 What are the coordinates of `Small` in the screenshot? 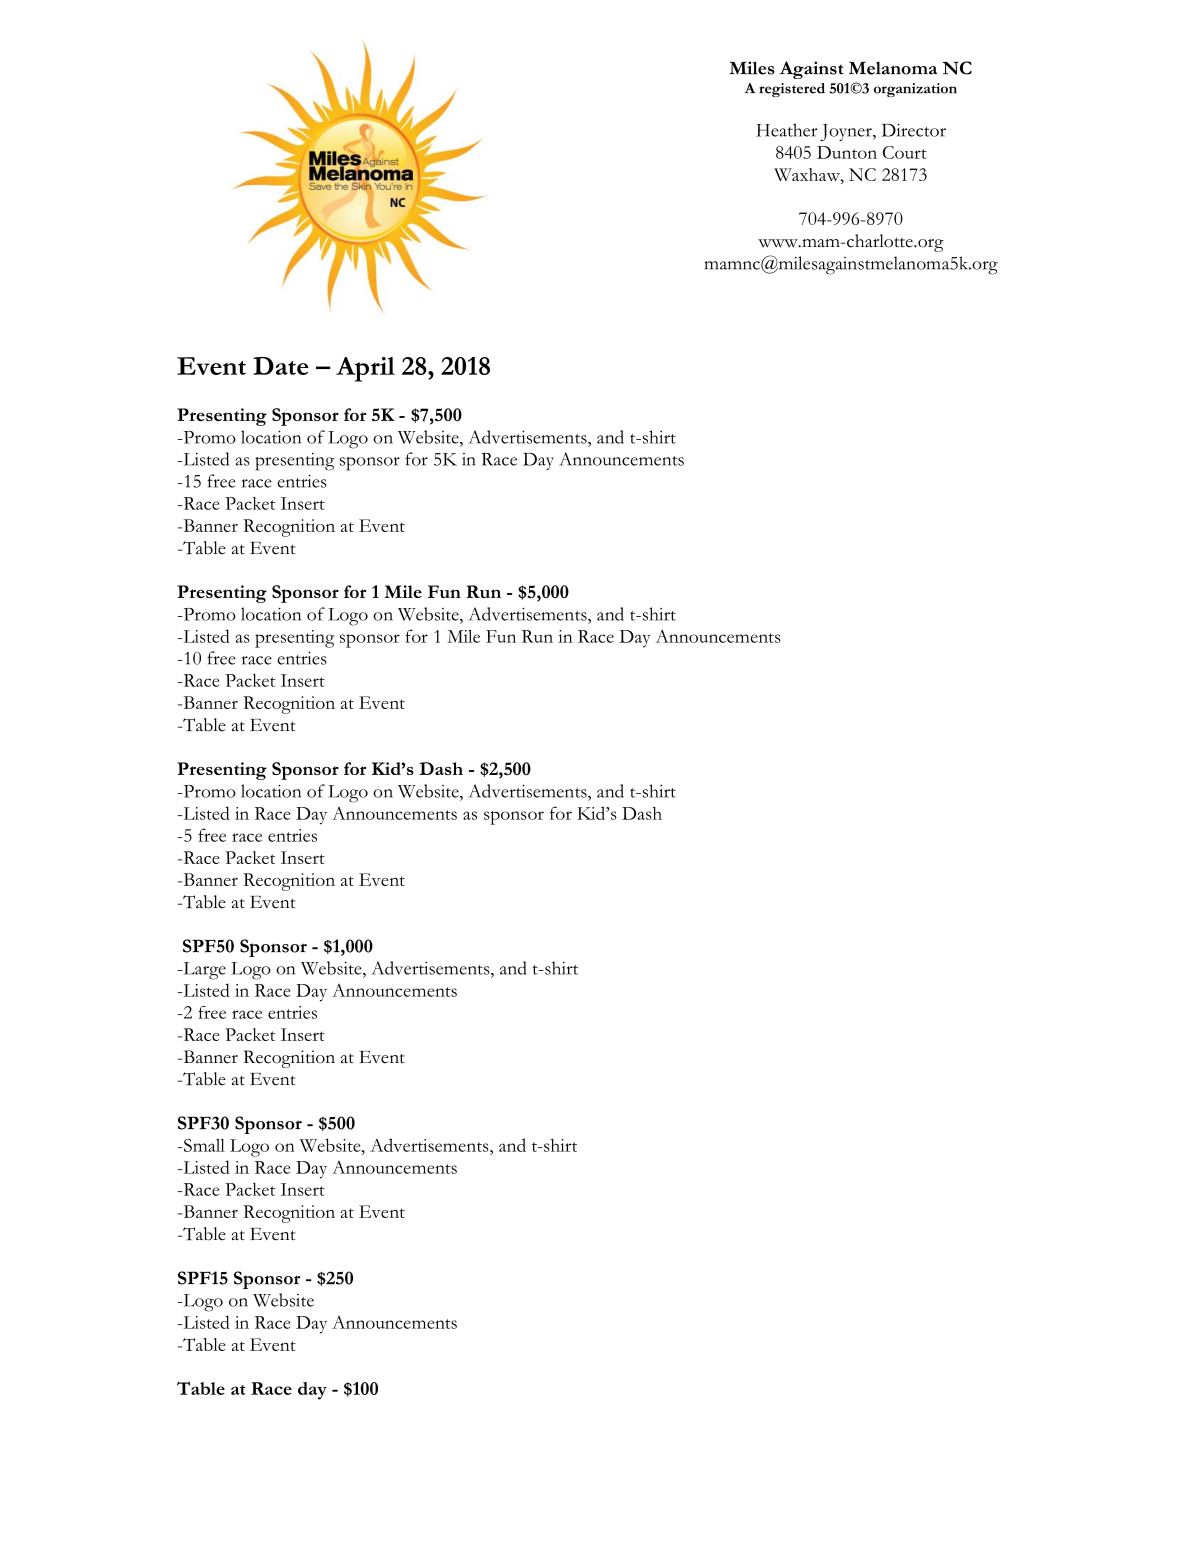 It's located at (203, 1145).
